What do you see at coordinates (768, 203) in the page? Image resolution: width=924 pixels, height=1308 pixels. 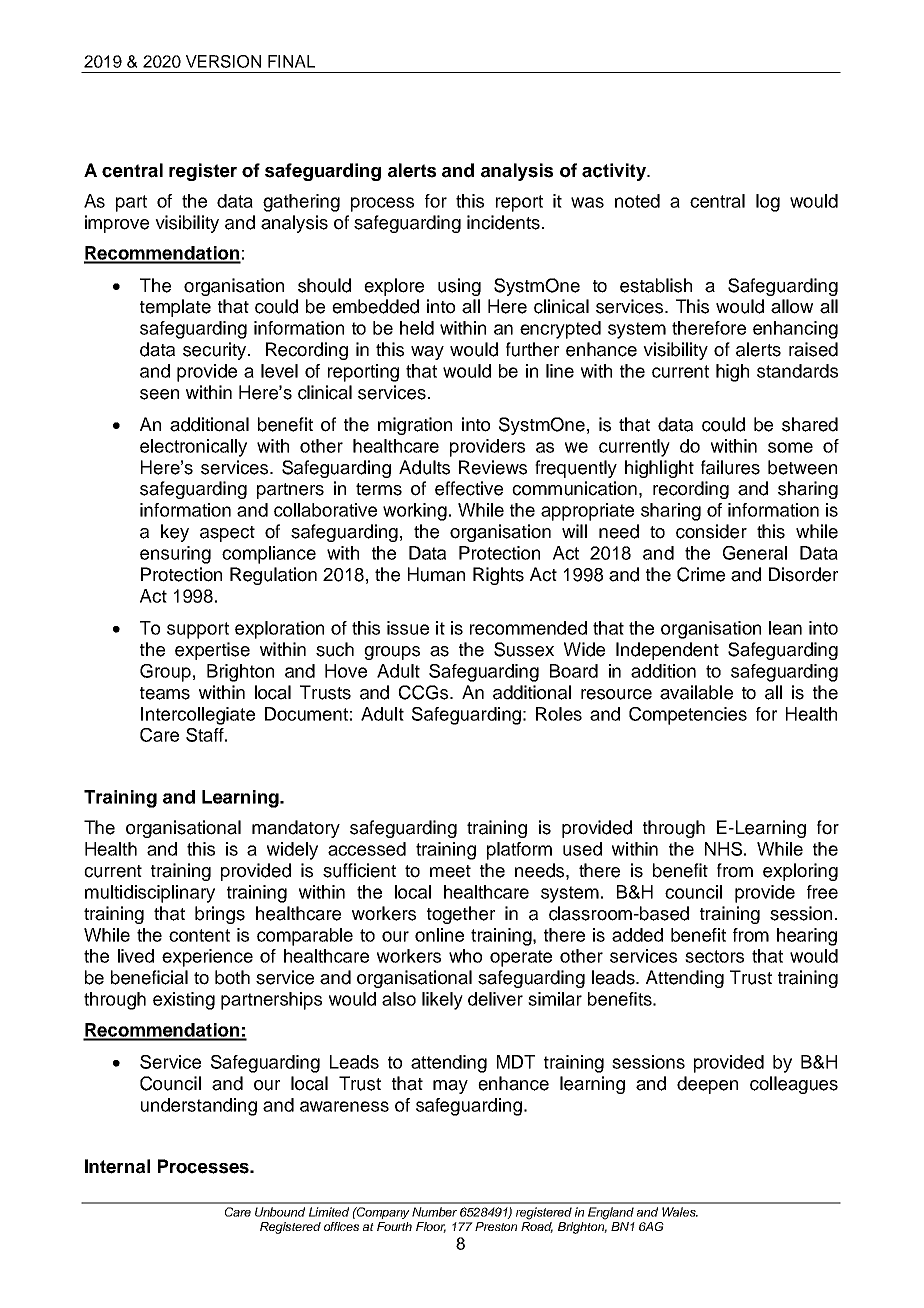 I see `log` at bounding box center [768, 203].
